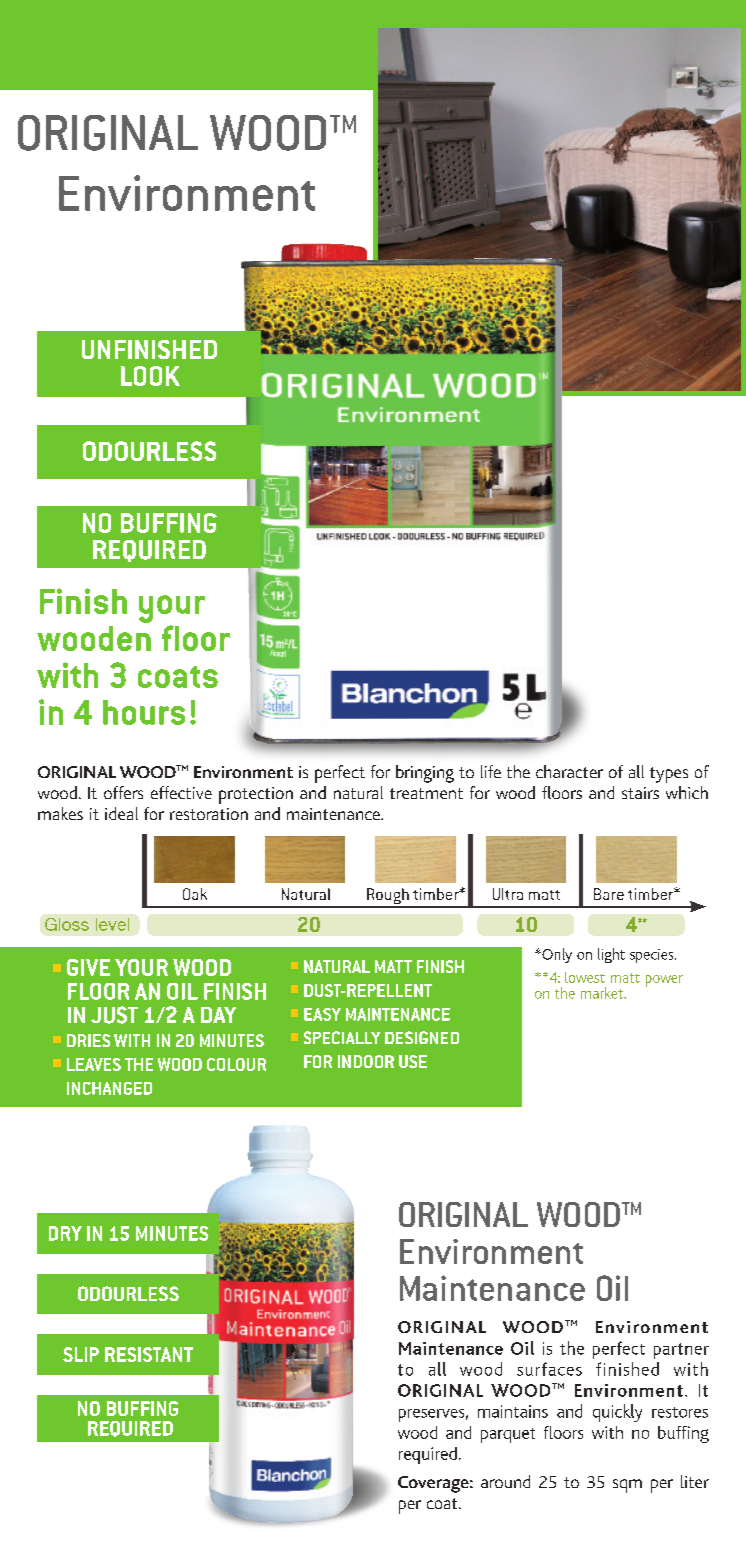 The width and height of the screenshot is (746, 1568). What do you see at coordinates (88, 967) in the screenshot?
I see `GIVE` at bounding box center [88, 967].
